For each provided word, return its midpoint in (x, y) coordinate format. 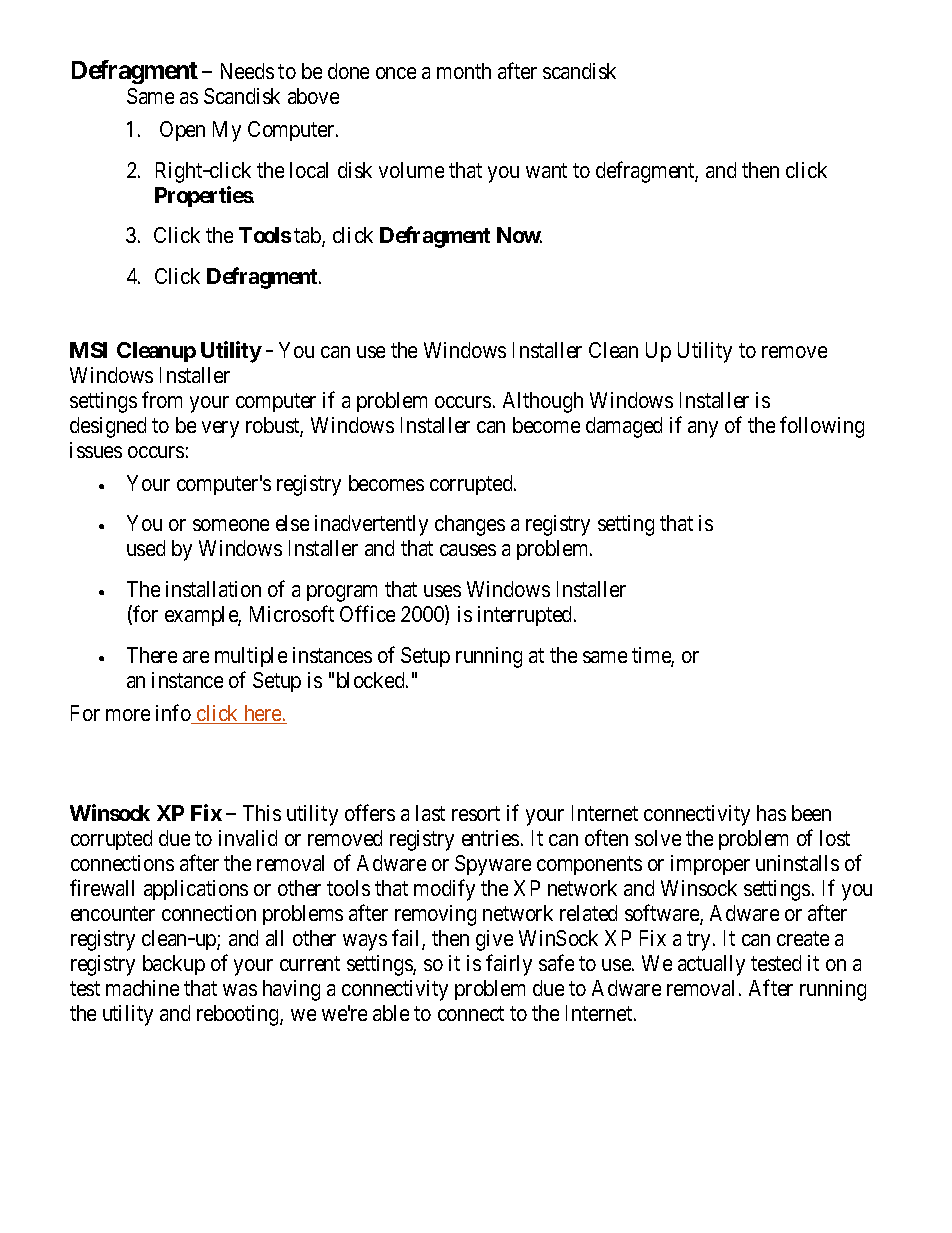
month (464, 71)
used (146, 548)
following (822, 427)
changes (470, 525)
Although (543, 402)
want (546, 170)
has (771, 813)
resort (476, 813)
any (703, 429)
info (174, 714)
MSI (88, 350)
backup (174, 965)
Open (182, 131)
